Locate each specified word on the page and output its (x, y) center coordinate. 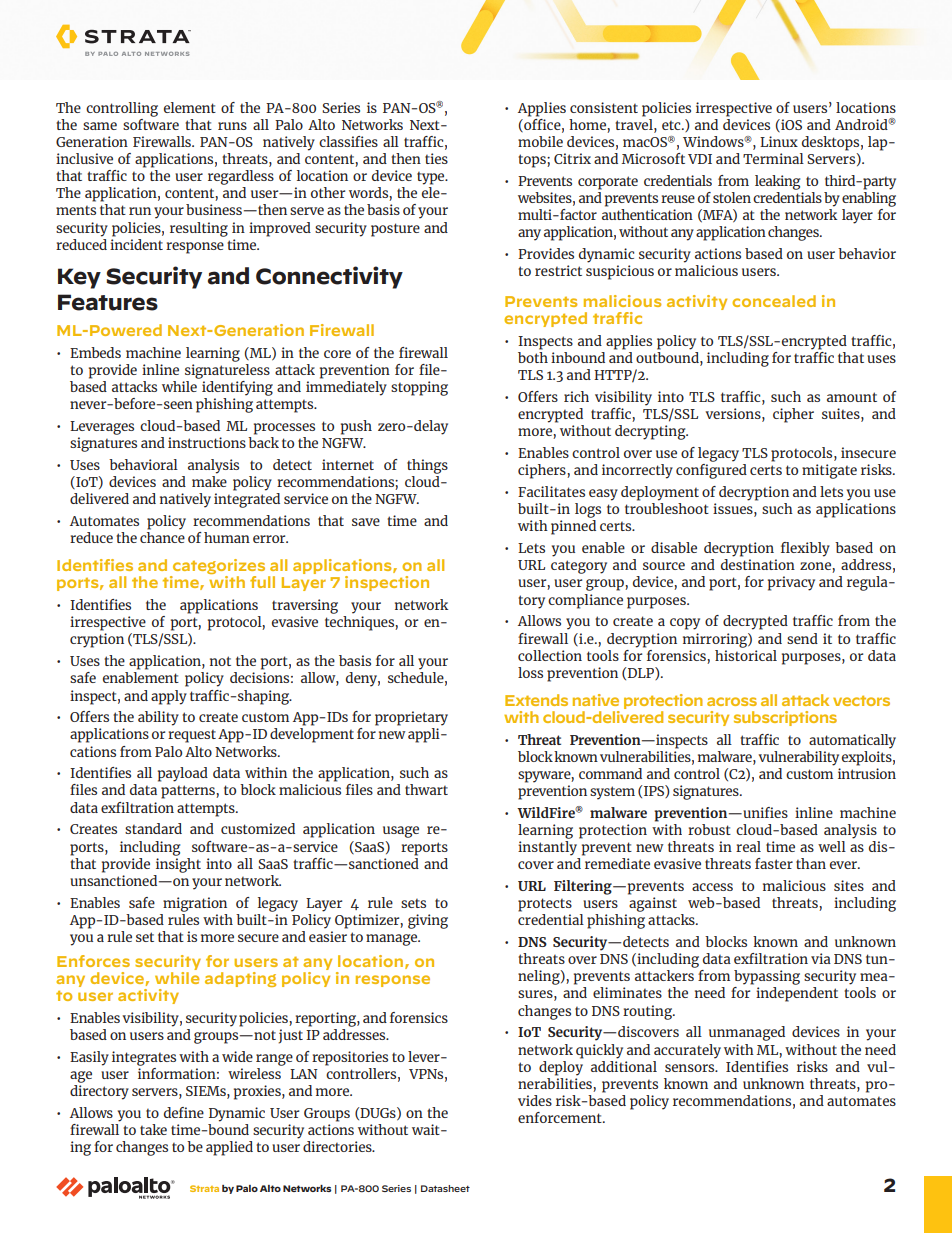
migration (195, 904)
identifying (237, 388)
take (153, 1129)
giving (428, 921)
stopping (419, 388)
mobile (540, 141)
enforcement (561, 1117)
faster (774, 863)
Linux (779, 141)
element (190, 107)
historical (746, 654)
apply (169, 697)
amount (852, 397)
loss (530, 672)
